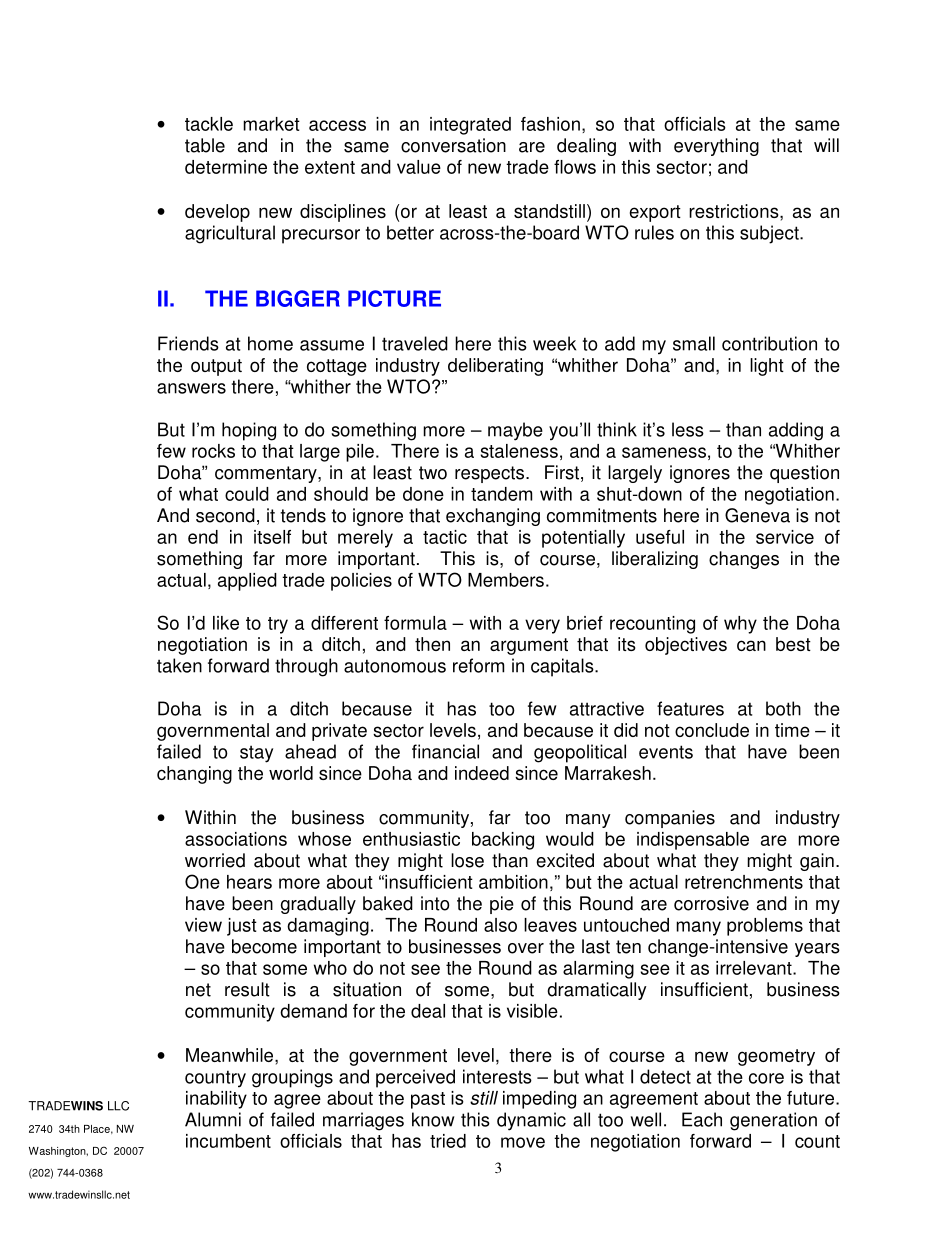 This page has height=1233, width=952. Describe the element at coordinates (226, 623) in the page. I see `like` at that location.
